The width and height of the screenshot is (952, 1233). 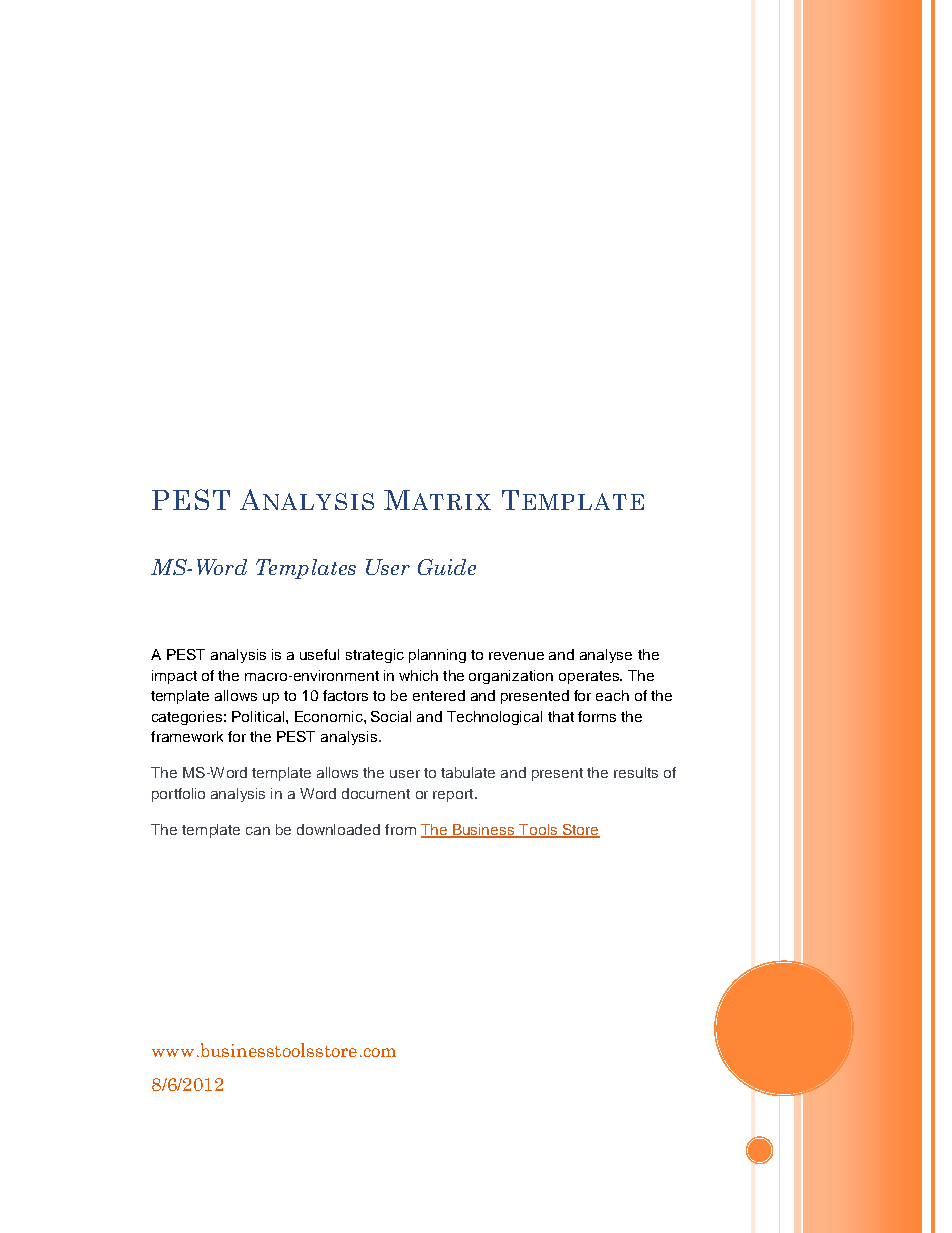 What do you see at coordinates (391, 716) in the screenshot?
I see `Social` at bounding box center [391, 716].
